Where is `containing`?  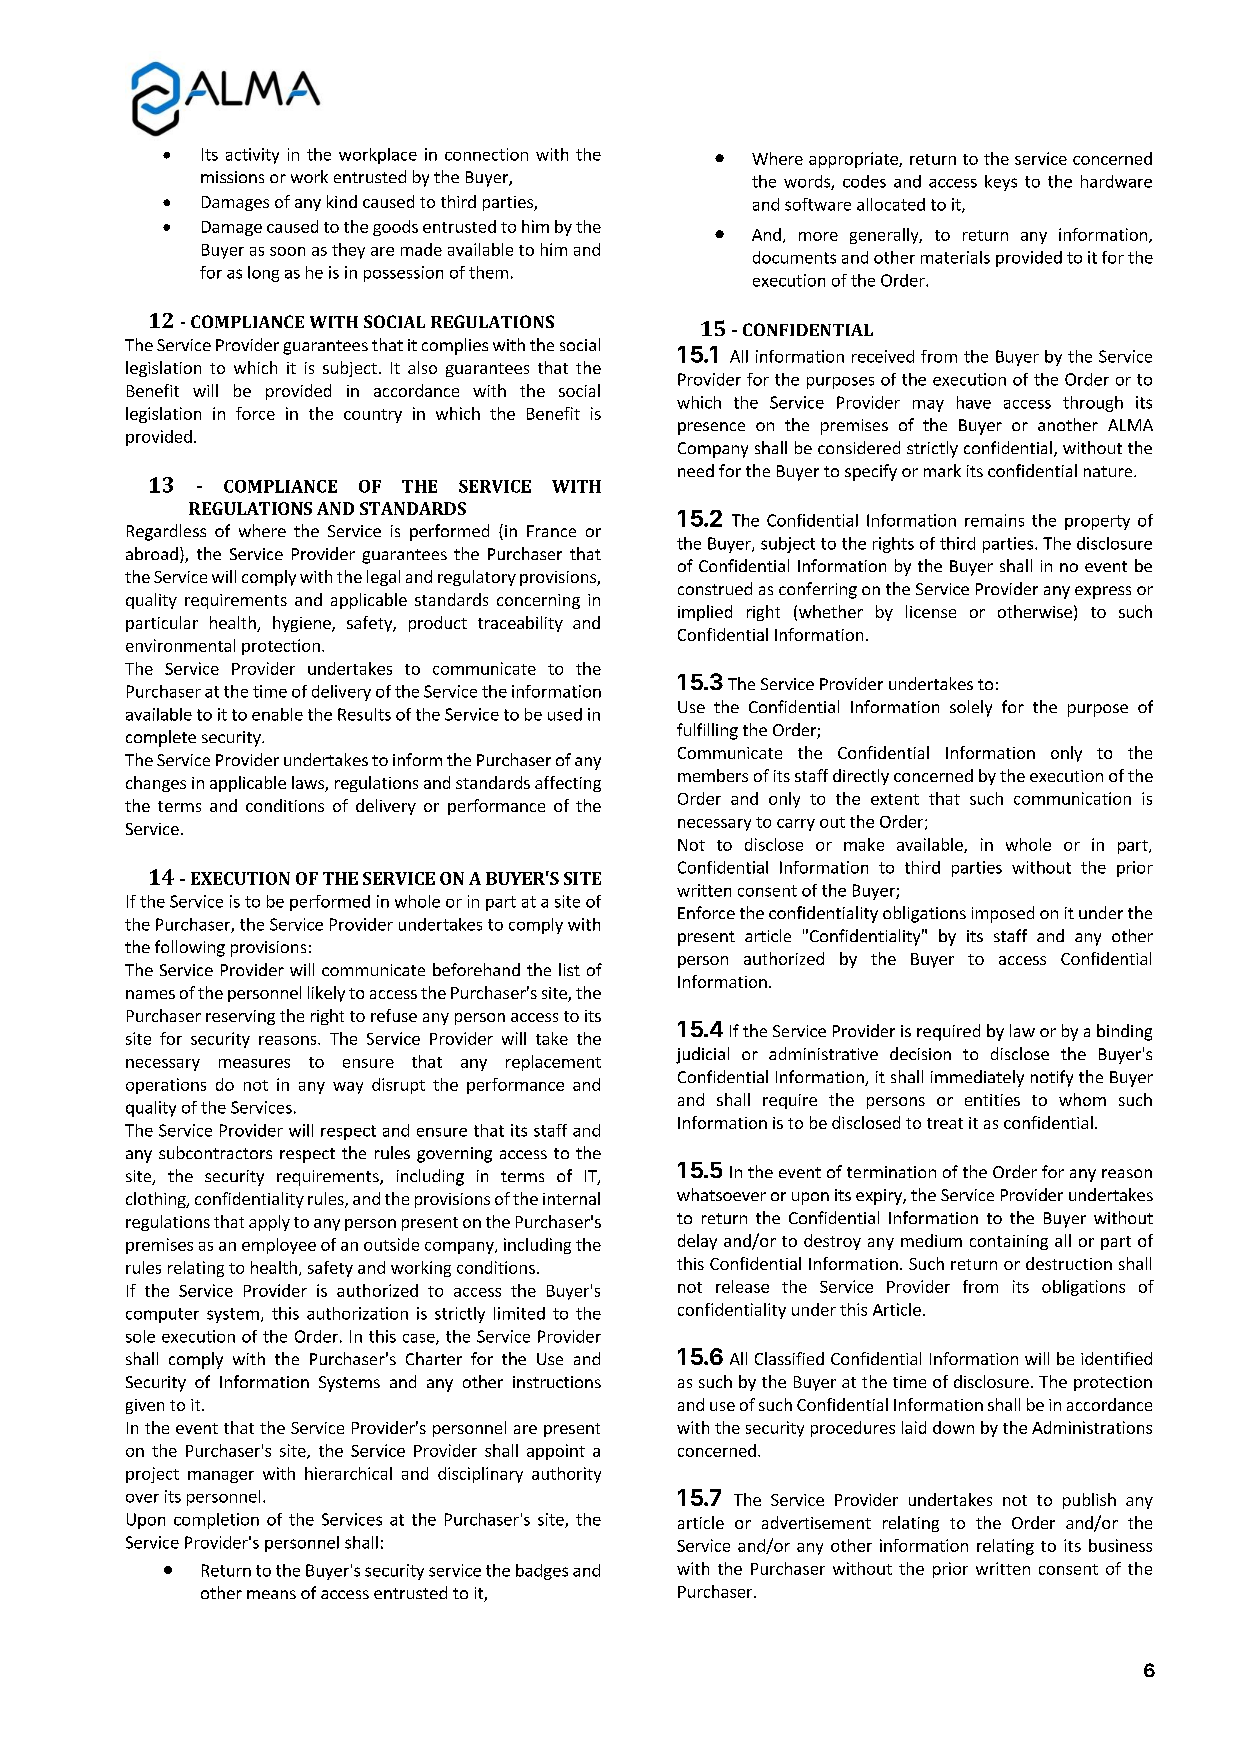 containing is located at coordinates (1009, 1242).
